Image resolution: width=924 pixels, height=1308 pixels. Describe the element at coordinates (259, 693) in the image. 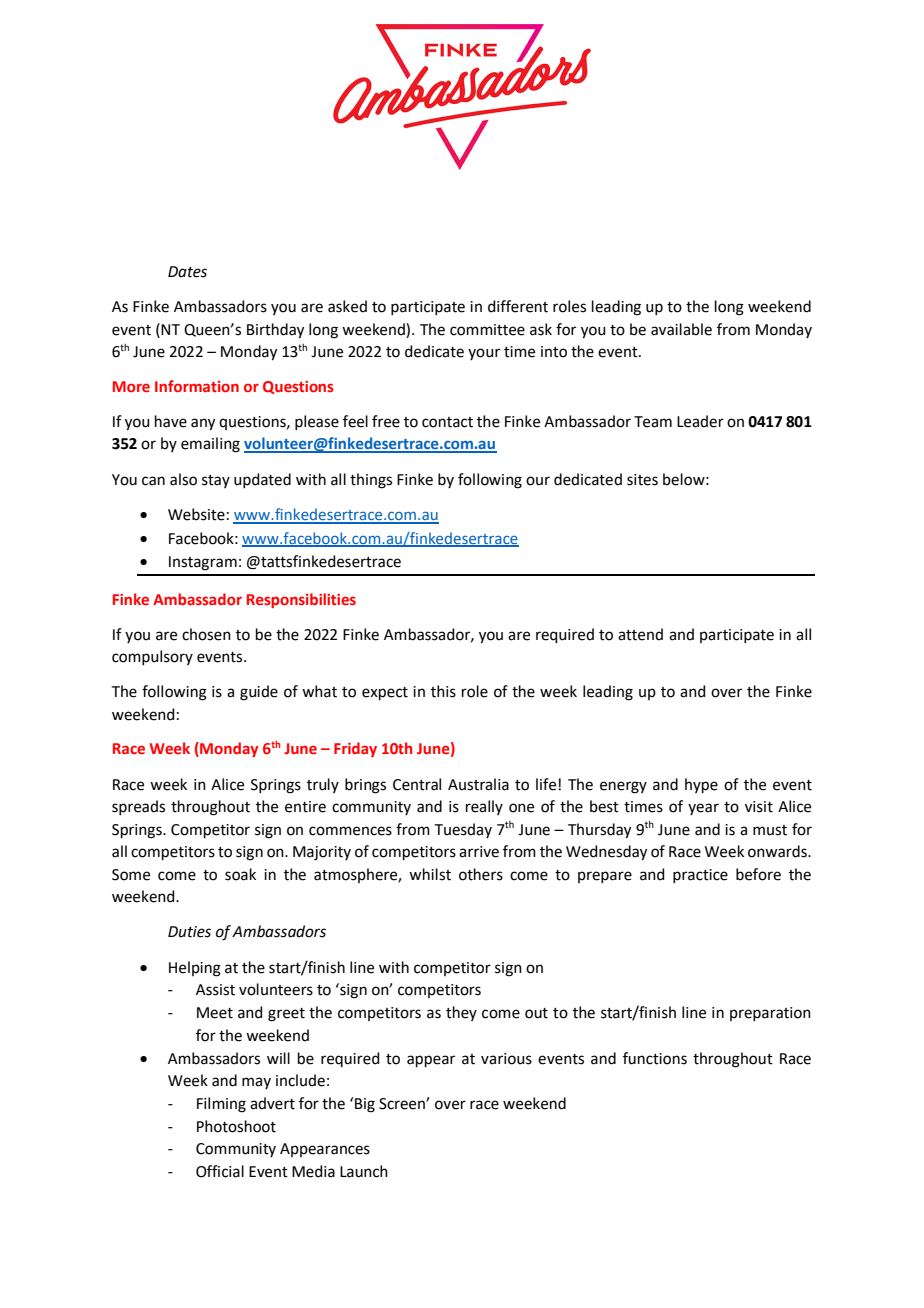

I see `guide` at that location.
